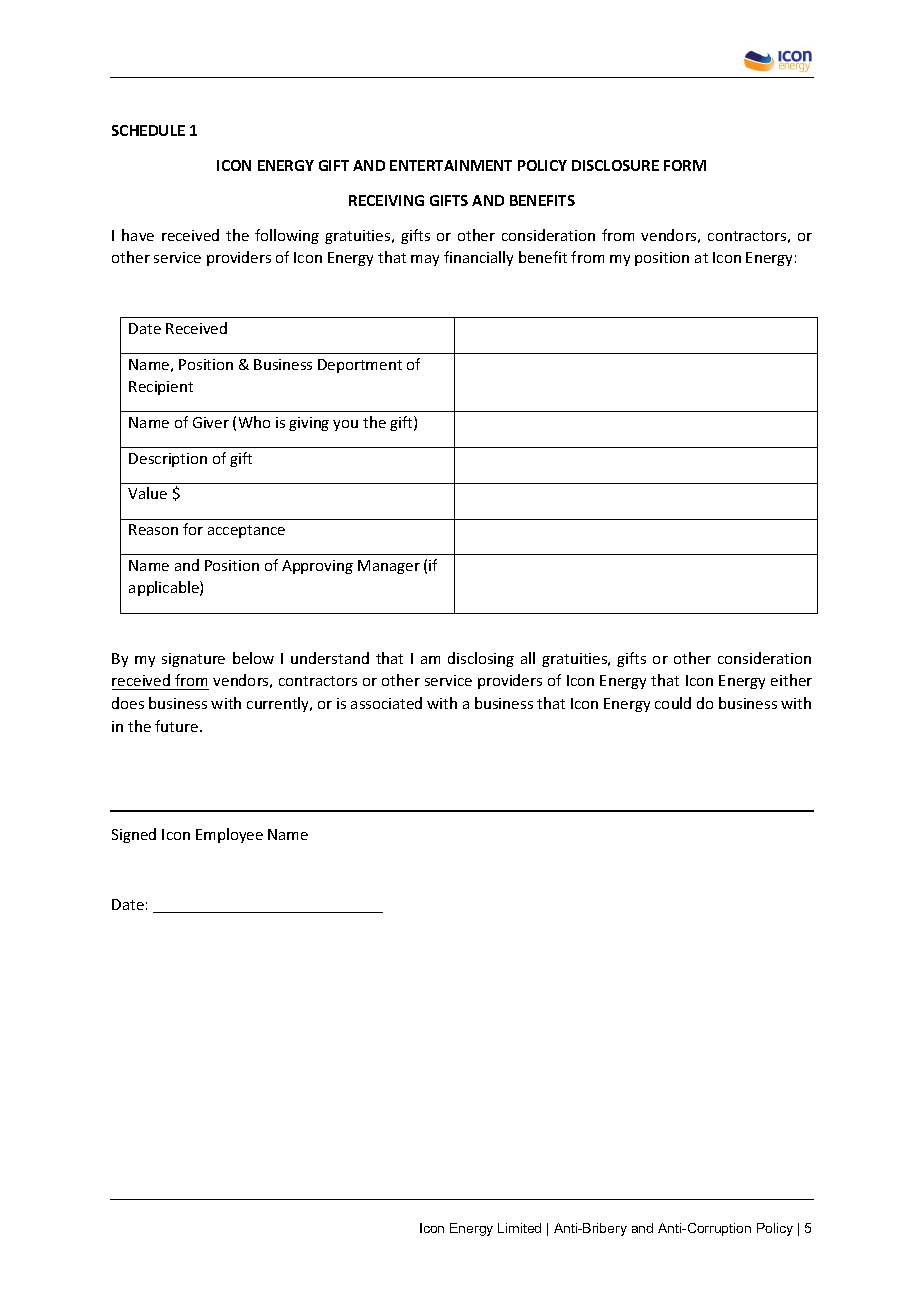 This image has height=1308, width=924. I want to click on ENTERTAINMENT, so click(451, 165).
